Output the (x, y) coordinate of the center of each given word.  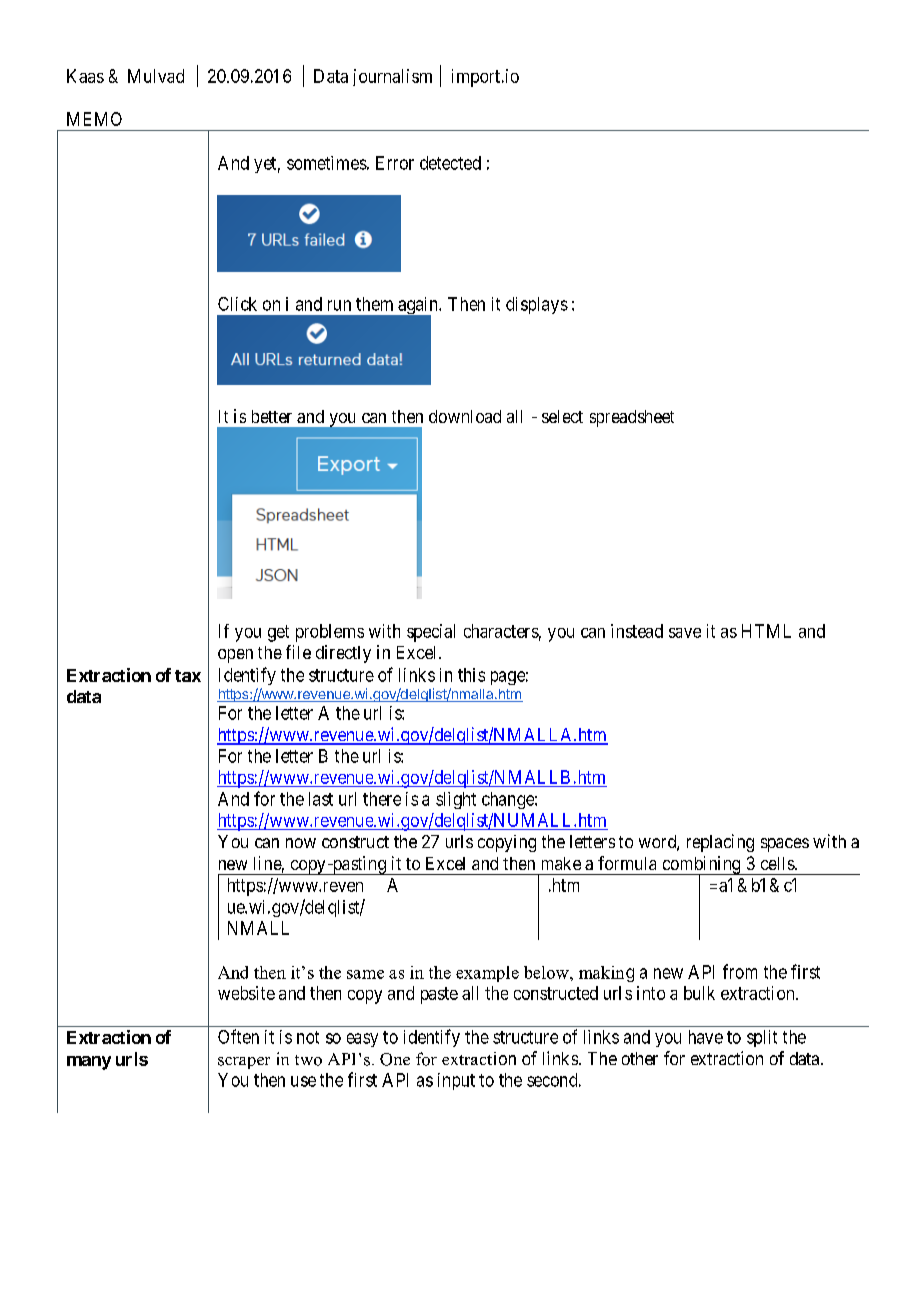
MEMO (94, 119)
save (685, 633)
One (395, 1059)
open (235, 656)
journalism (392, 77)
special (431, 633)
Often (238, 1036)
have (706, 1037)
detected (450, 163)
